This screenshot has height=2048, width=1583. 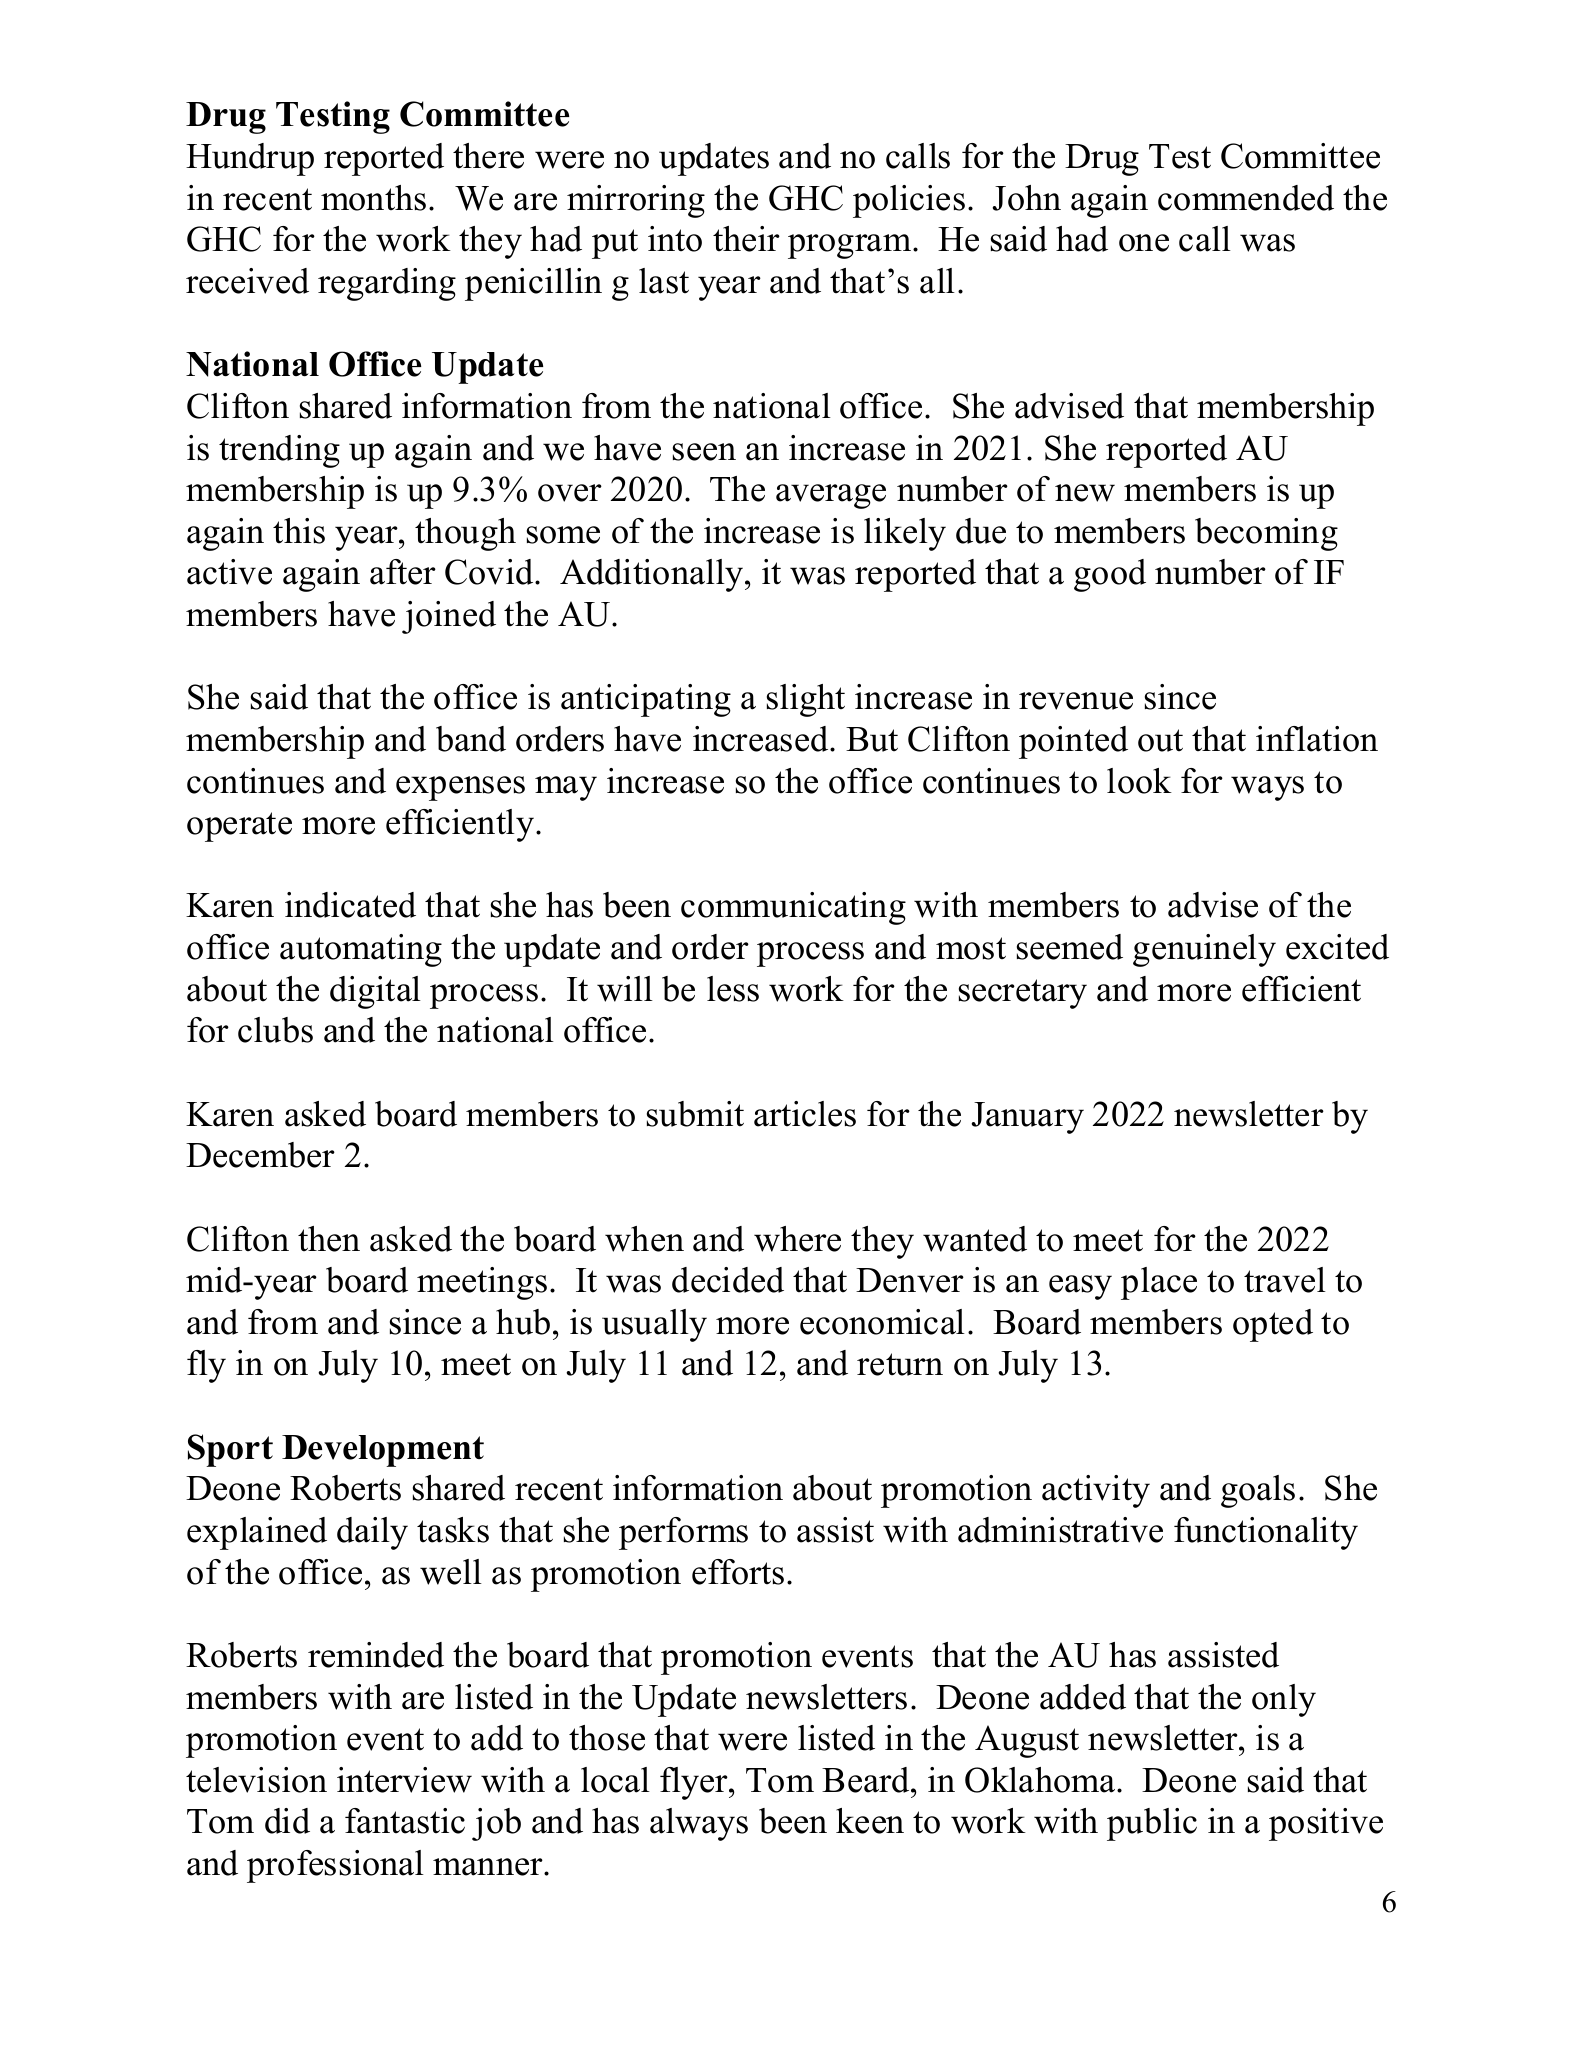 I want to click on digital, so click(x=375, y=992).
